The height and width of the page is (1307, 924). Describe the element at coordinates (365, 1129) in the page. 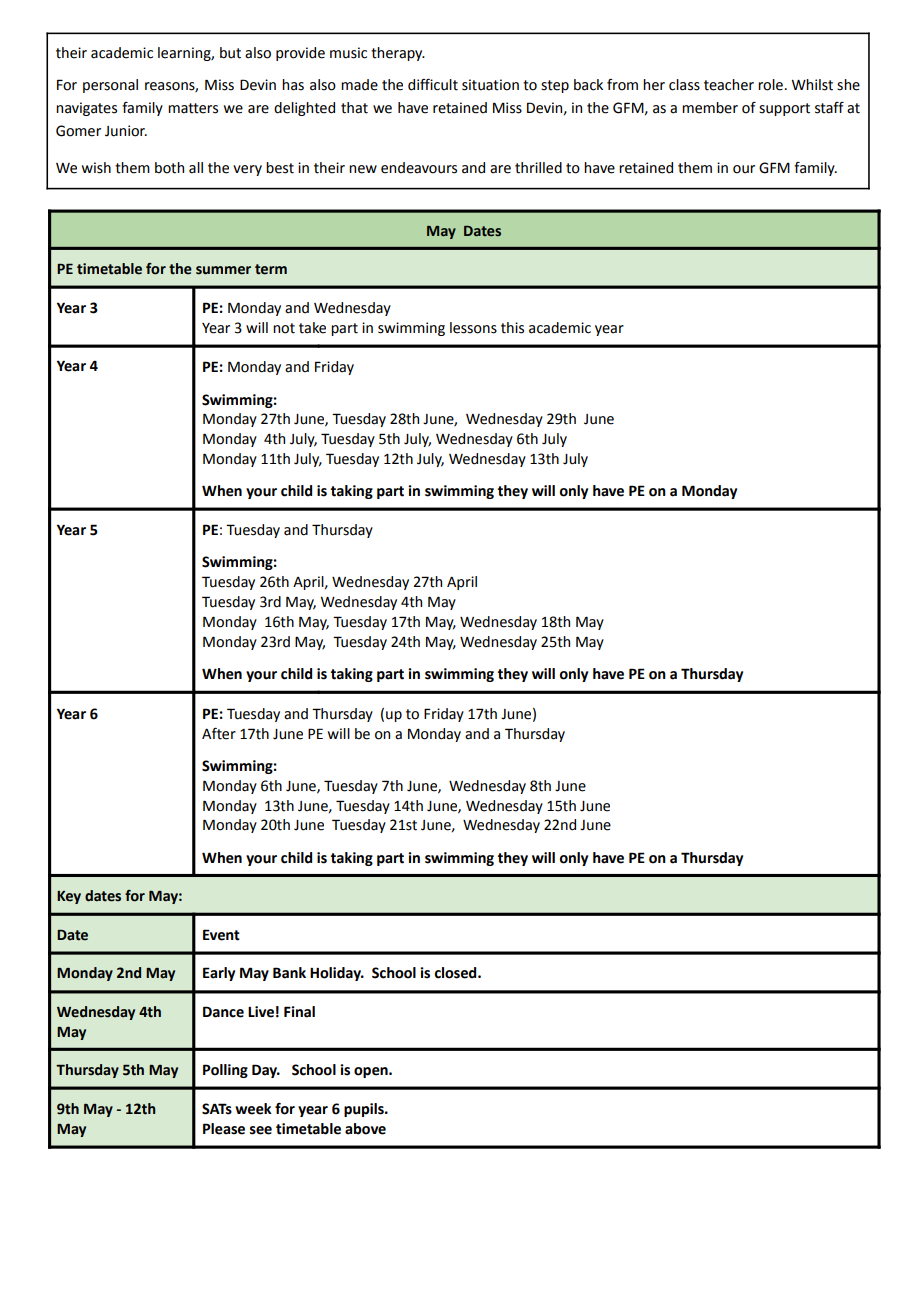

I see `above` at that location.
